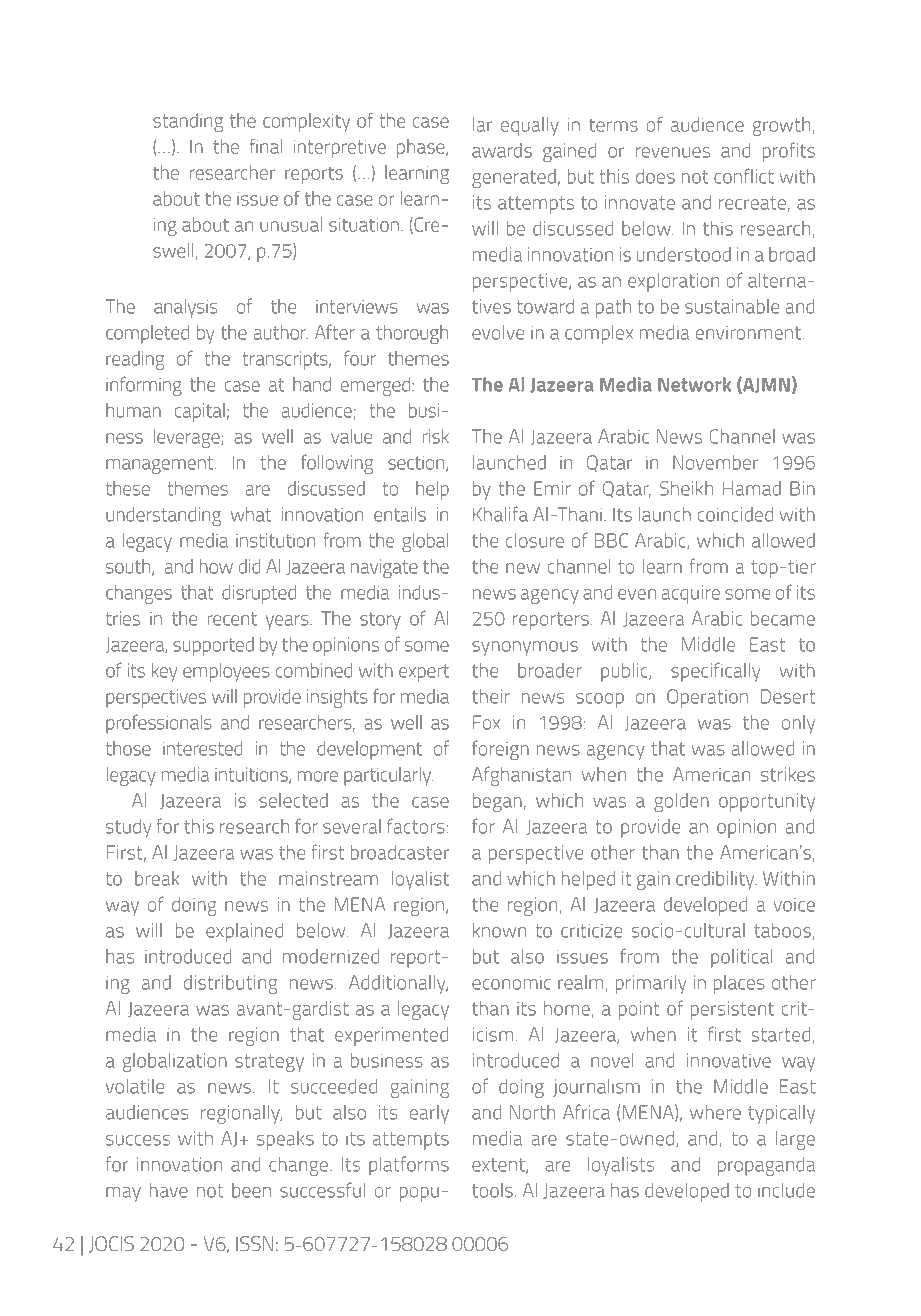 The height and width of the image is (1316, 921). I want to click on conflict, so click(744, 176).
